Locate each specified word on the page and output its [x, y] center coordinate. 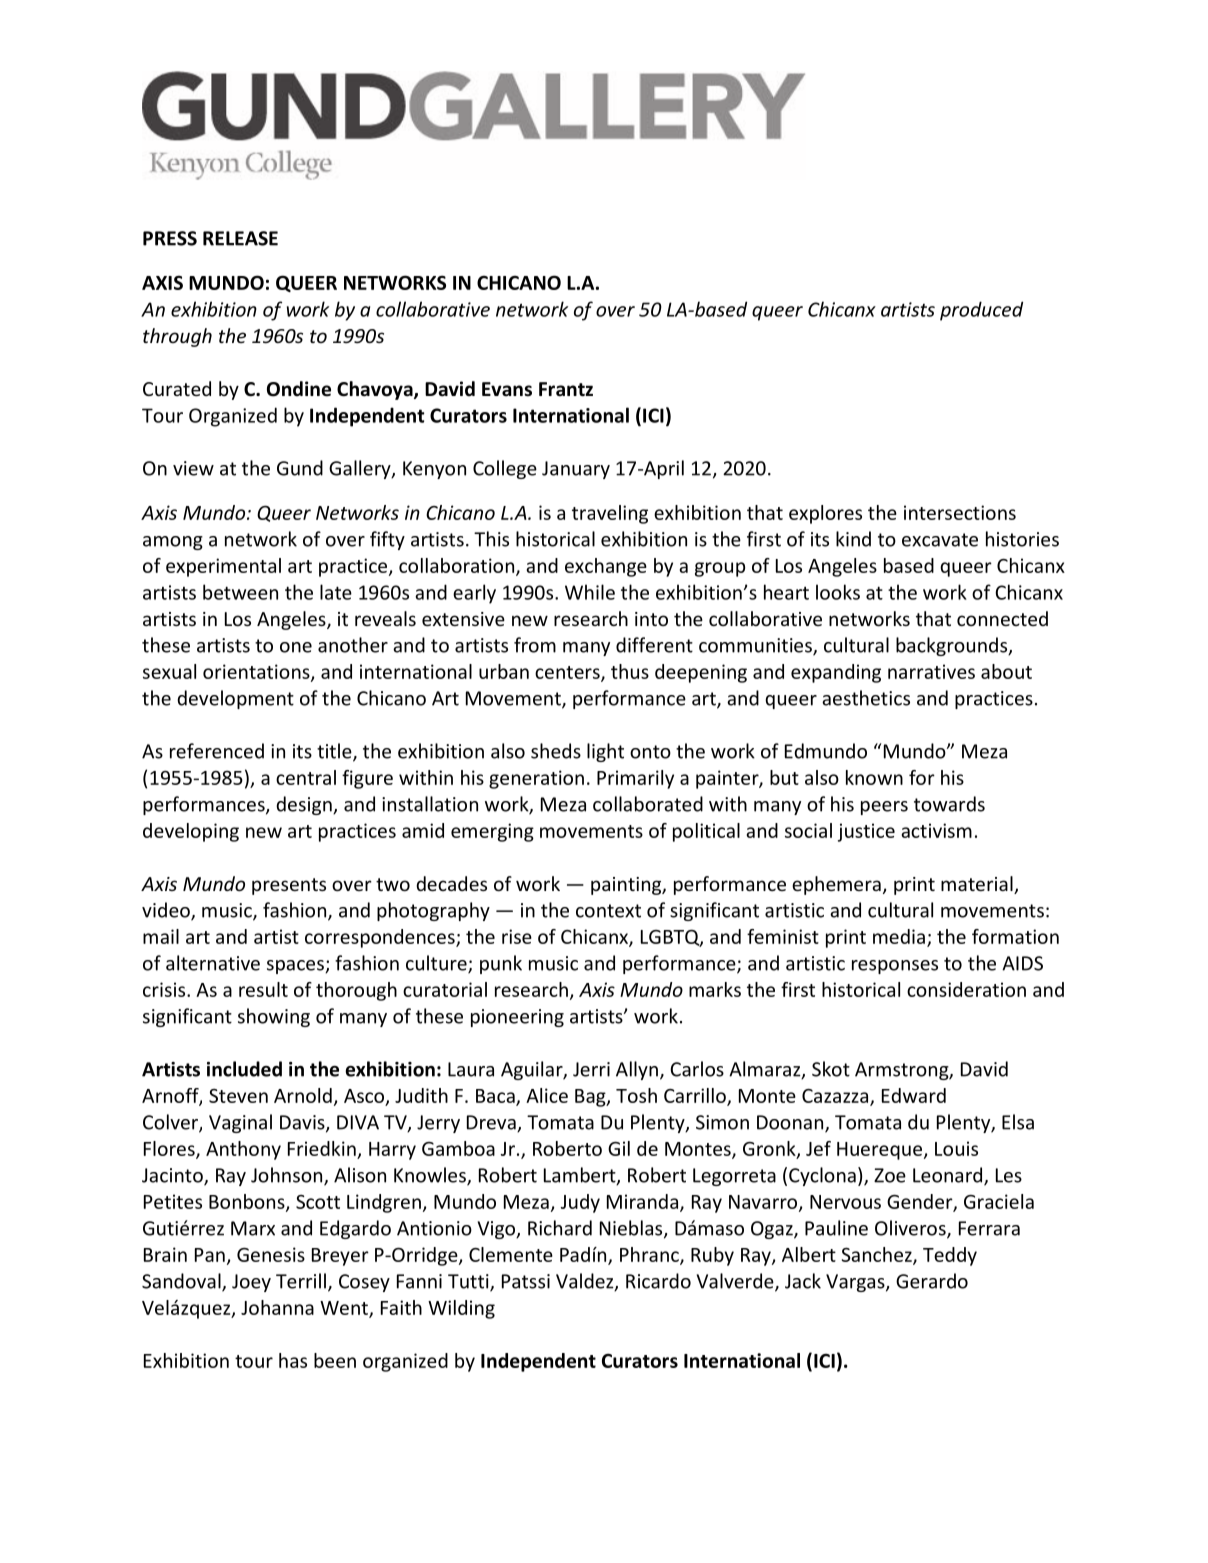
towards [949, 804]
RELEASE [240, 238]
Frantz [566, 389]
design [305, 805]
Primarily [635, 779]
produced [981, 311]
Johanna [277, 1307]
